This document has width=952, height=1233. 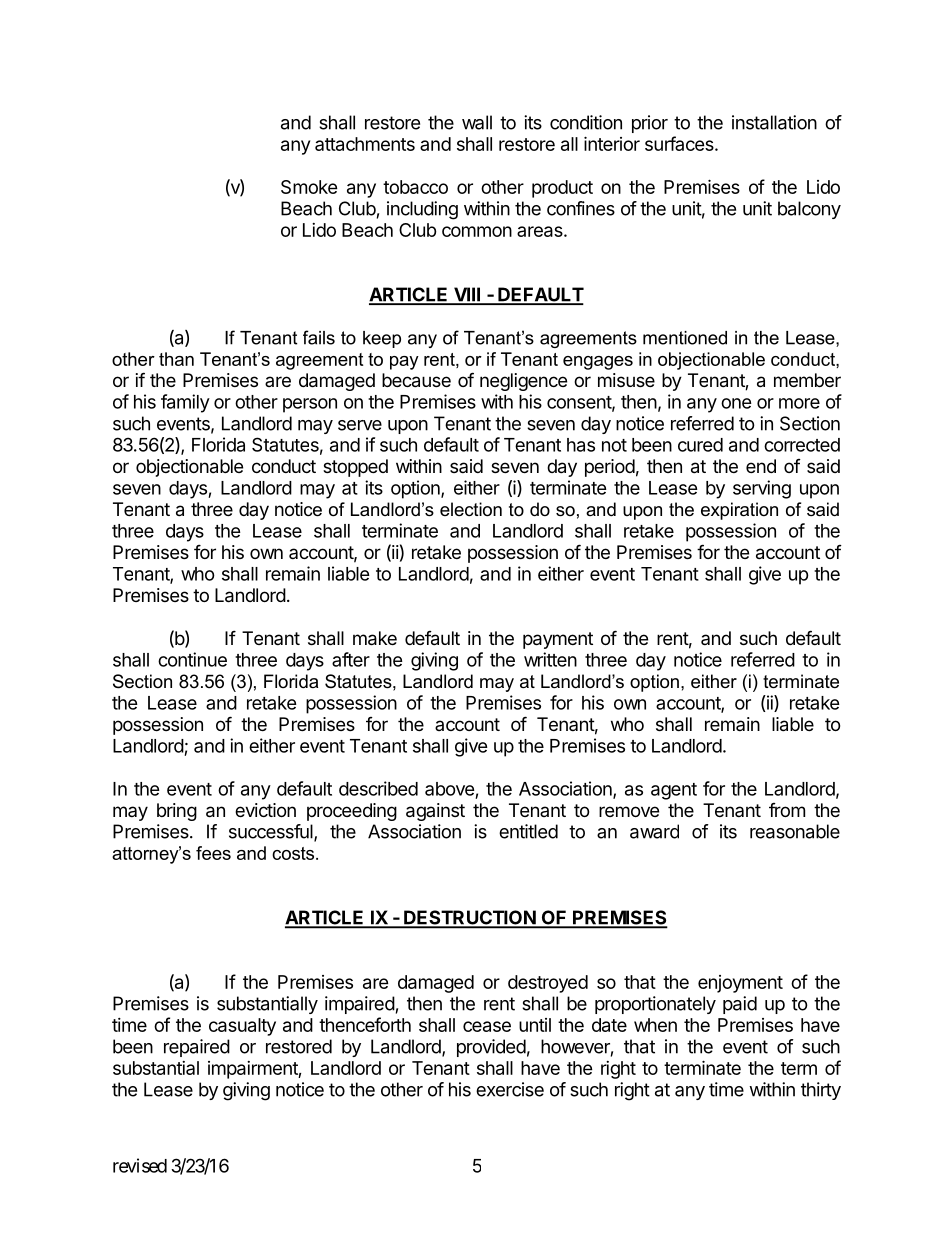 What do you see at coordinates (523, 382) in the document?
I see `negligence` at bounding box center [523, 382].
